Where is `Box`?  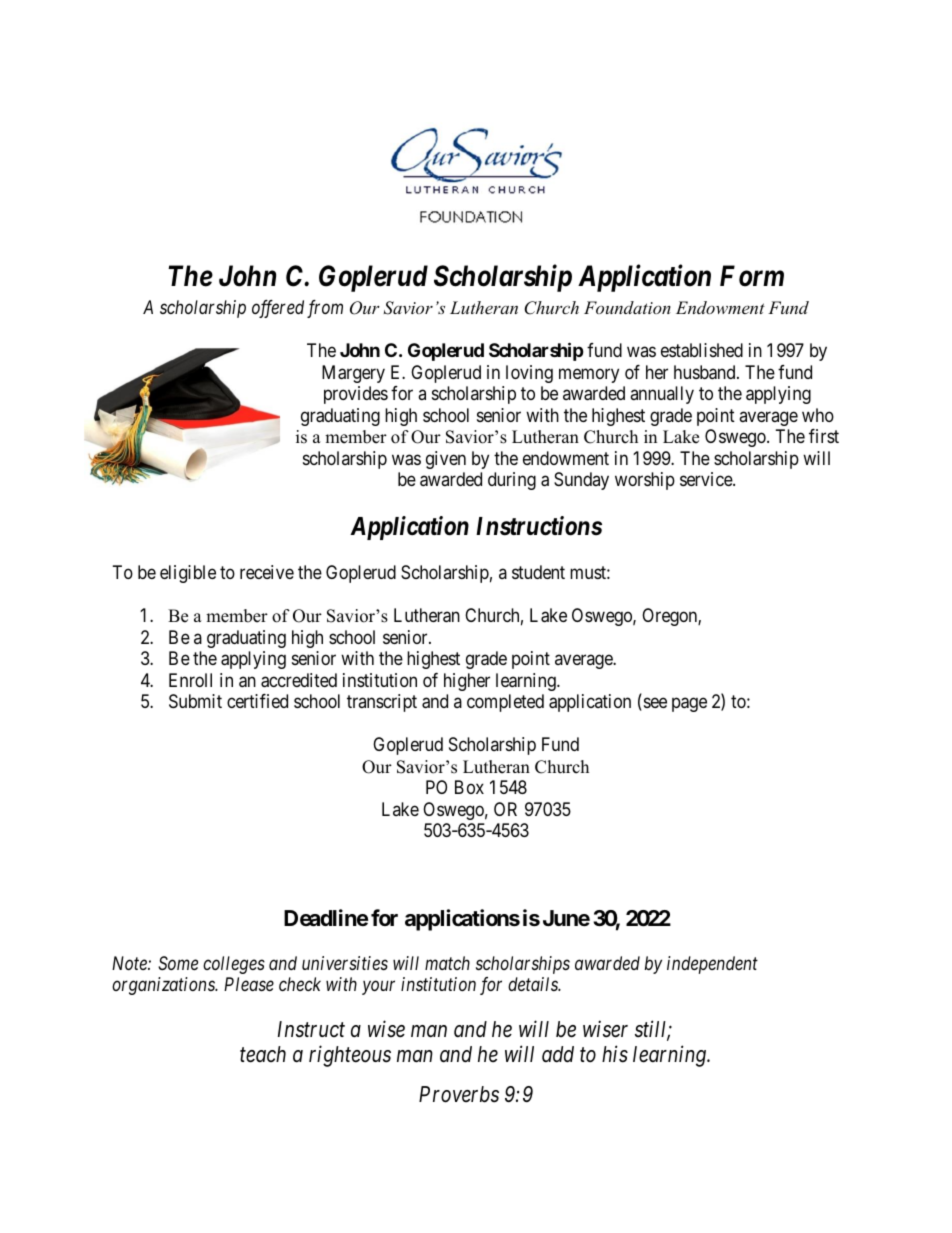 Box is located at coordinates (469, 787).
